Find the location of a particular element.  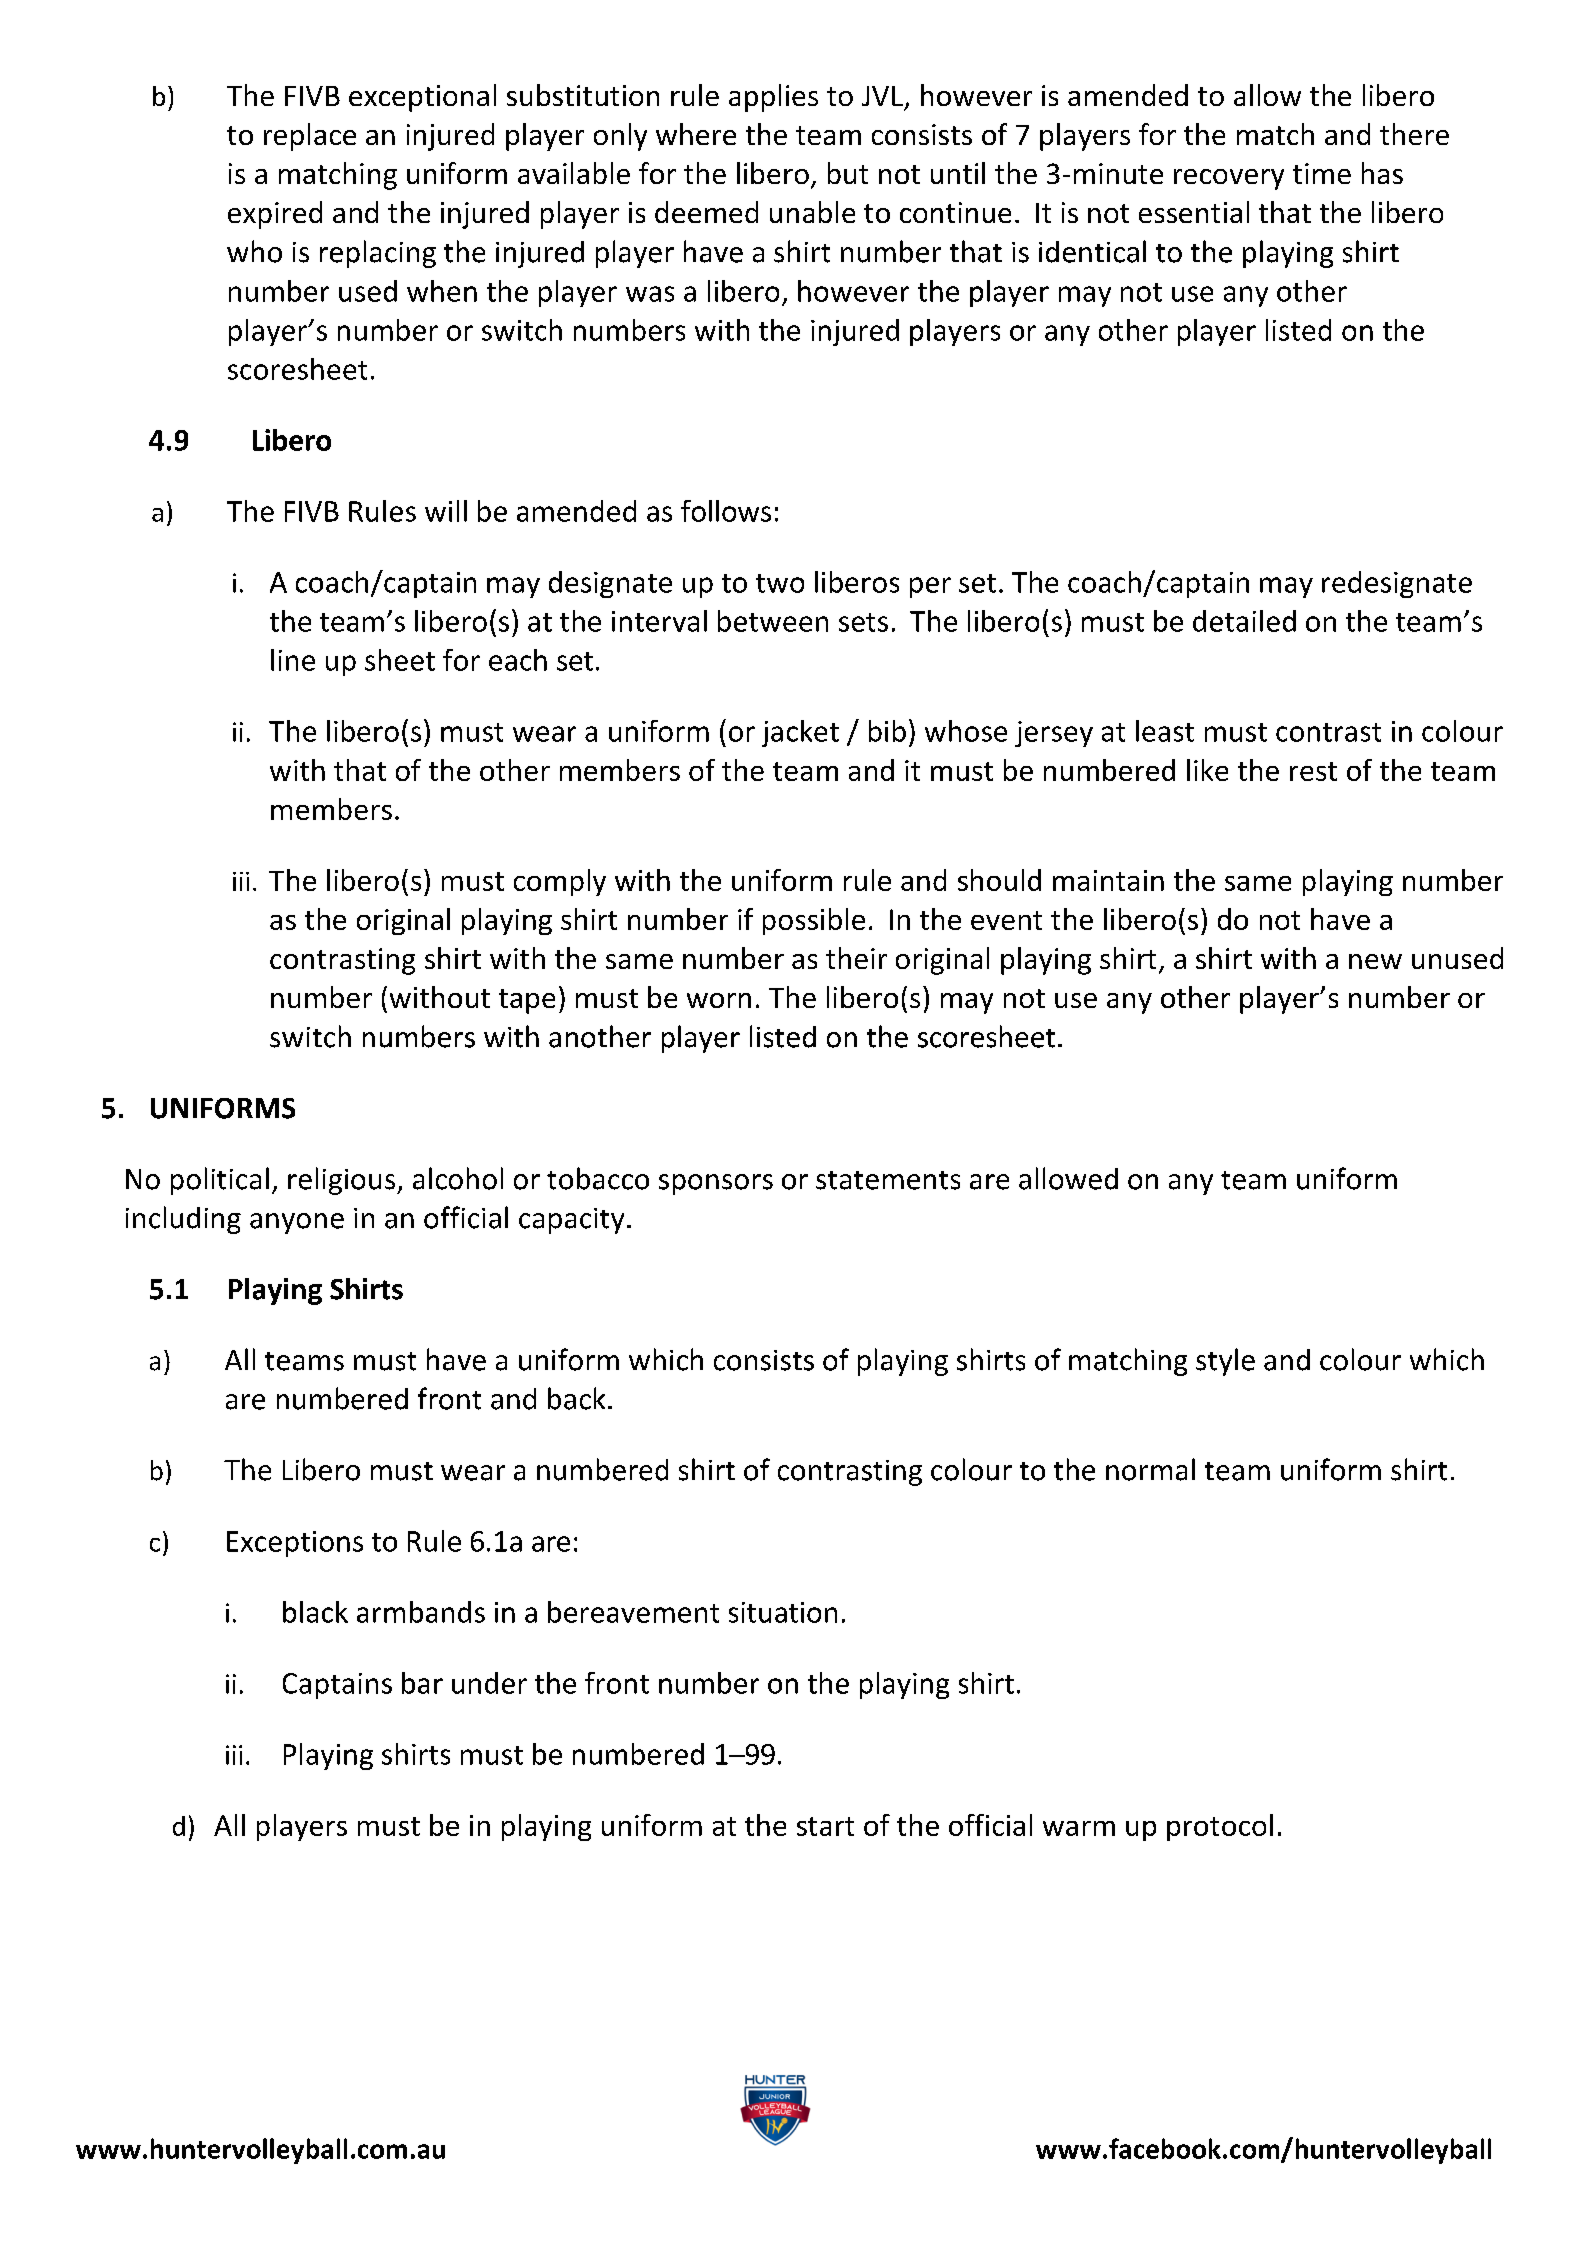

anyone is located at coordinates (297, 1223).
